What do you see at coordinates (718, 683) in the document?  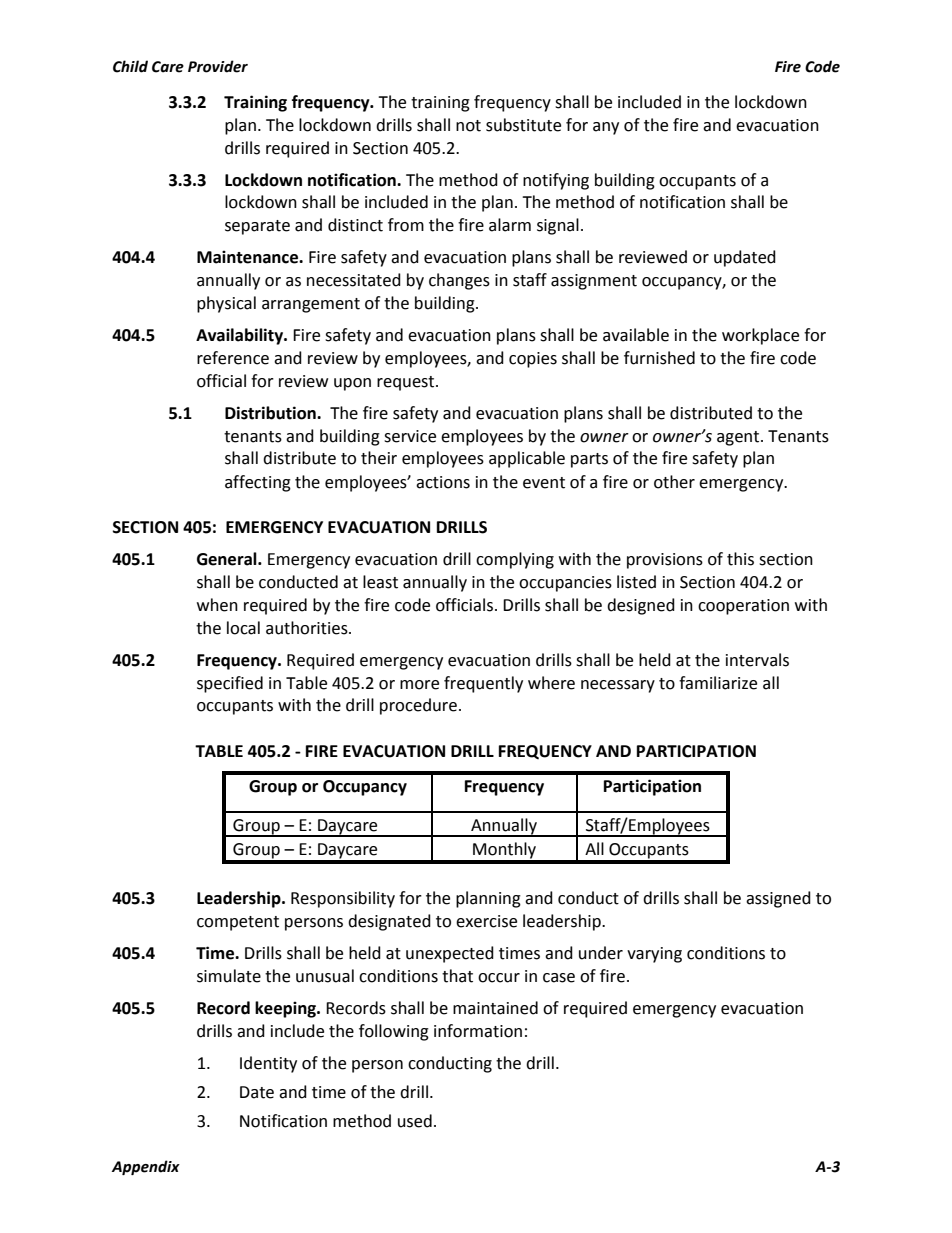 I see `familiarize` at bounding box center [718, 683].
